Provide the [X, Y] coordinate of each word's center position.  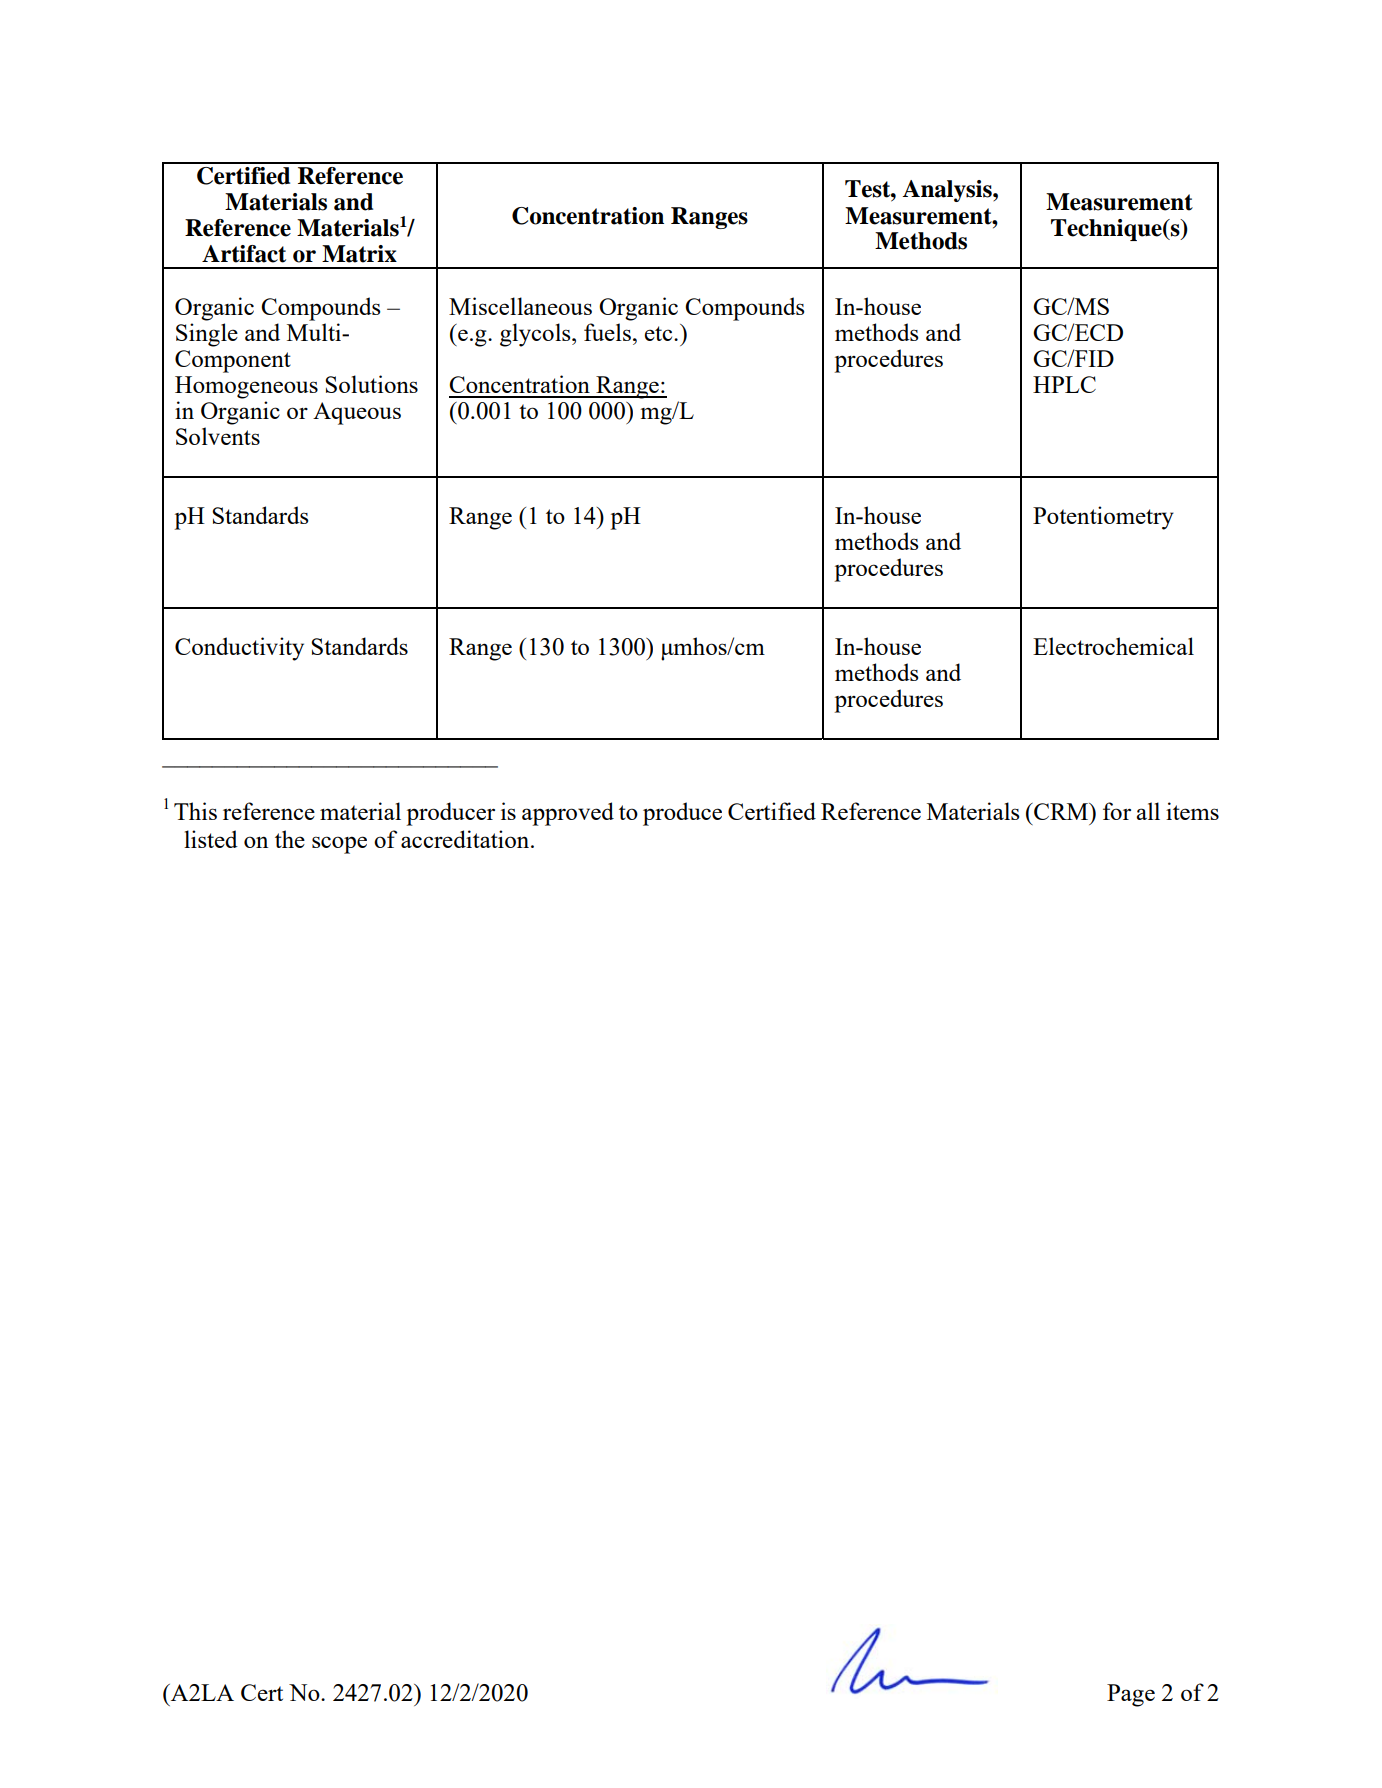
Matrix [359, 254]
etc [660, 333]
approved [568, 814]
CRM [1061, 811]
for [1117, 811]
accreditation [466, 839]
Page [1131, 1695]
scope [339, 845]
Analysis [948, 191]
